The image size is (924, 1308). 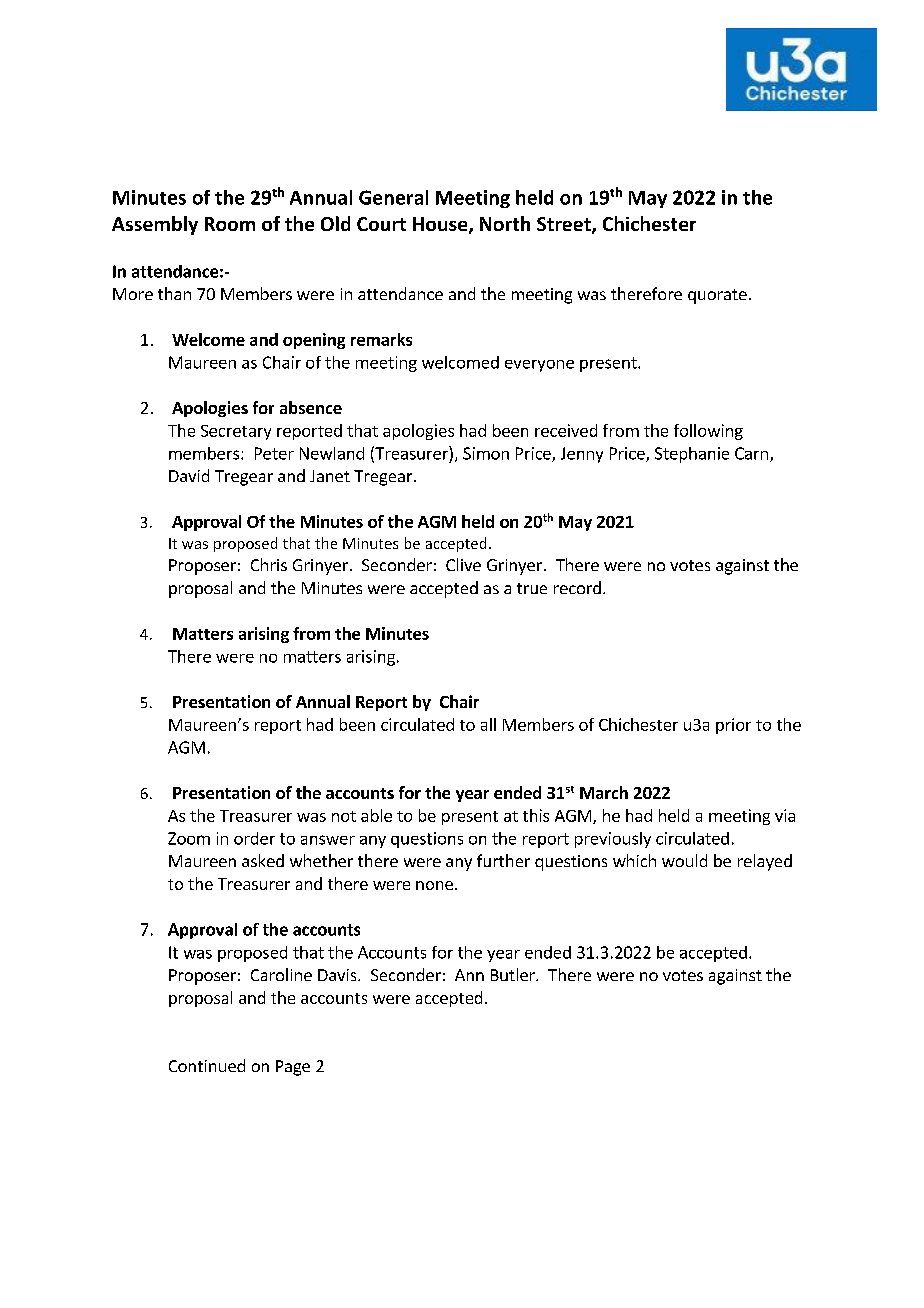 What do you see at coordinates (269, 564) in the screenshot?
I see `Chris` at bounding box center [269, 564].
